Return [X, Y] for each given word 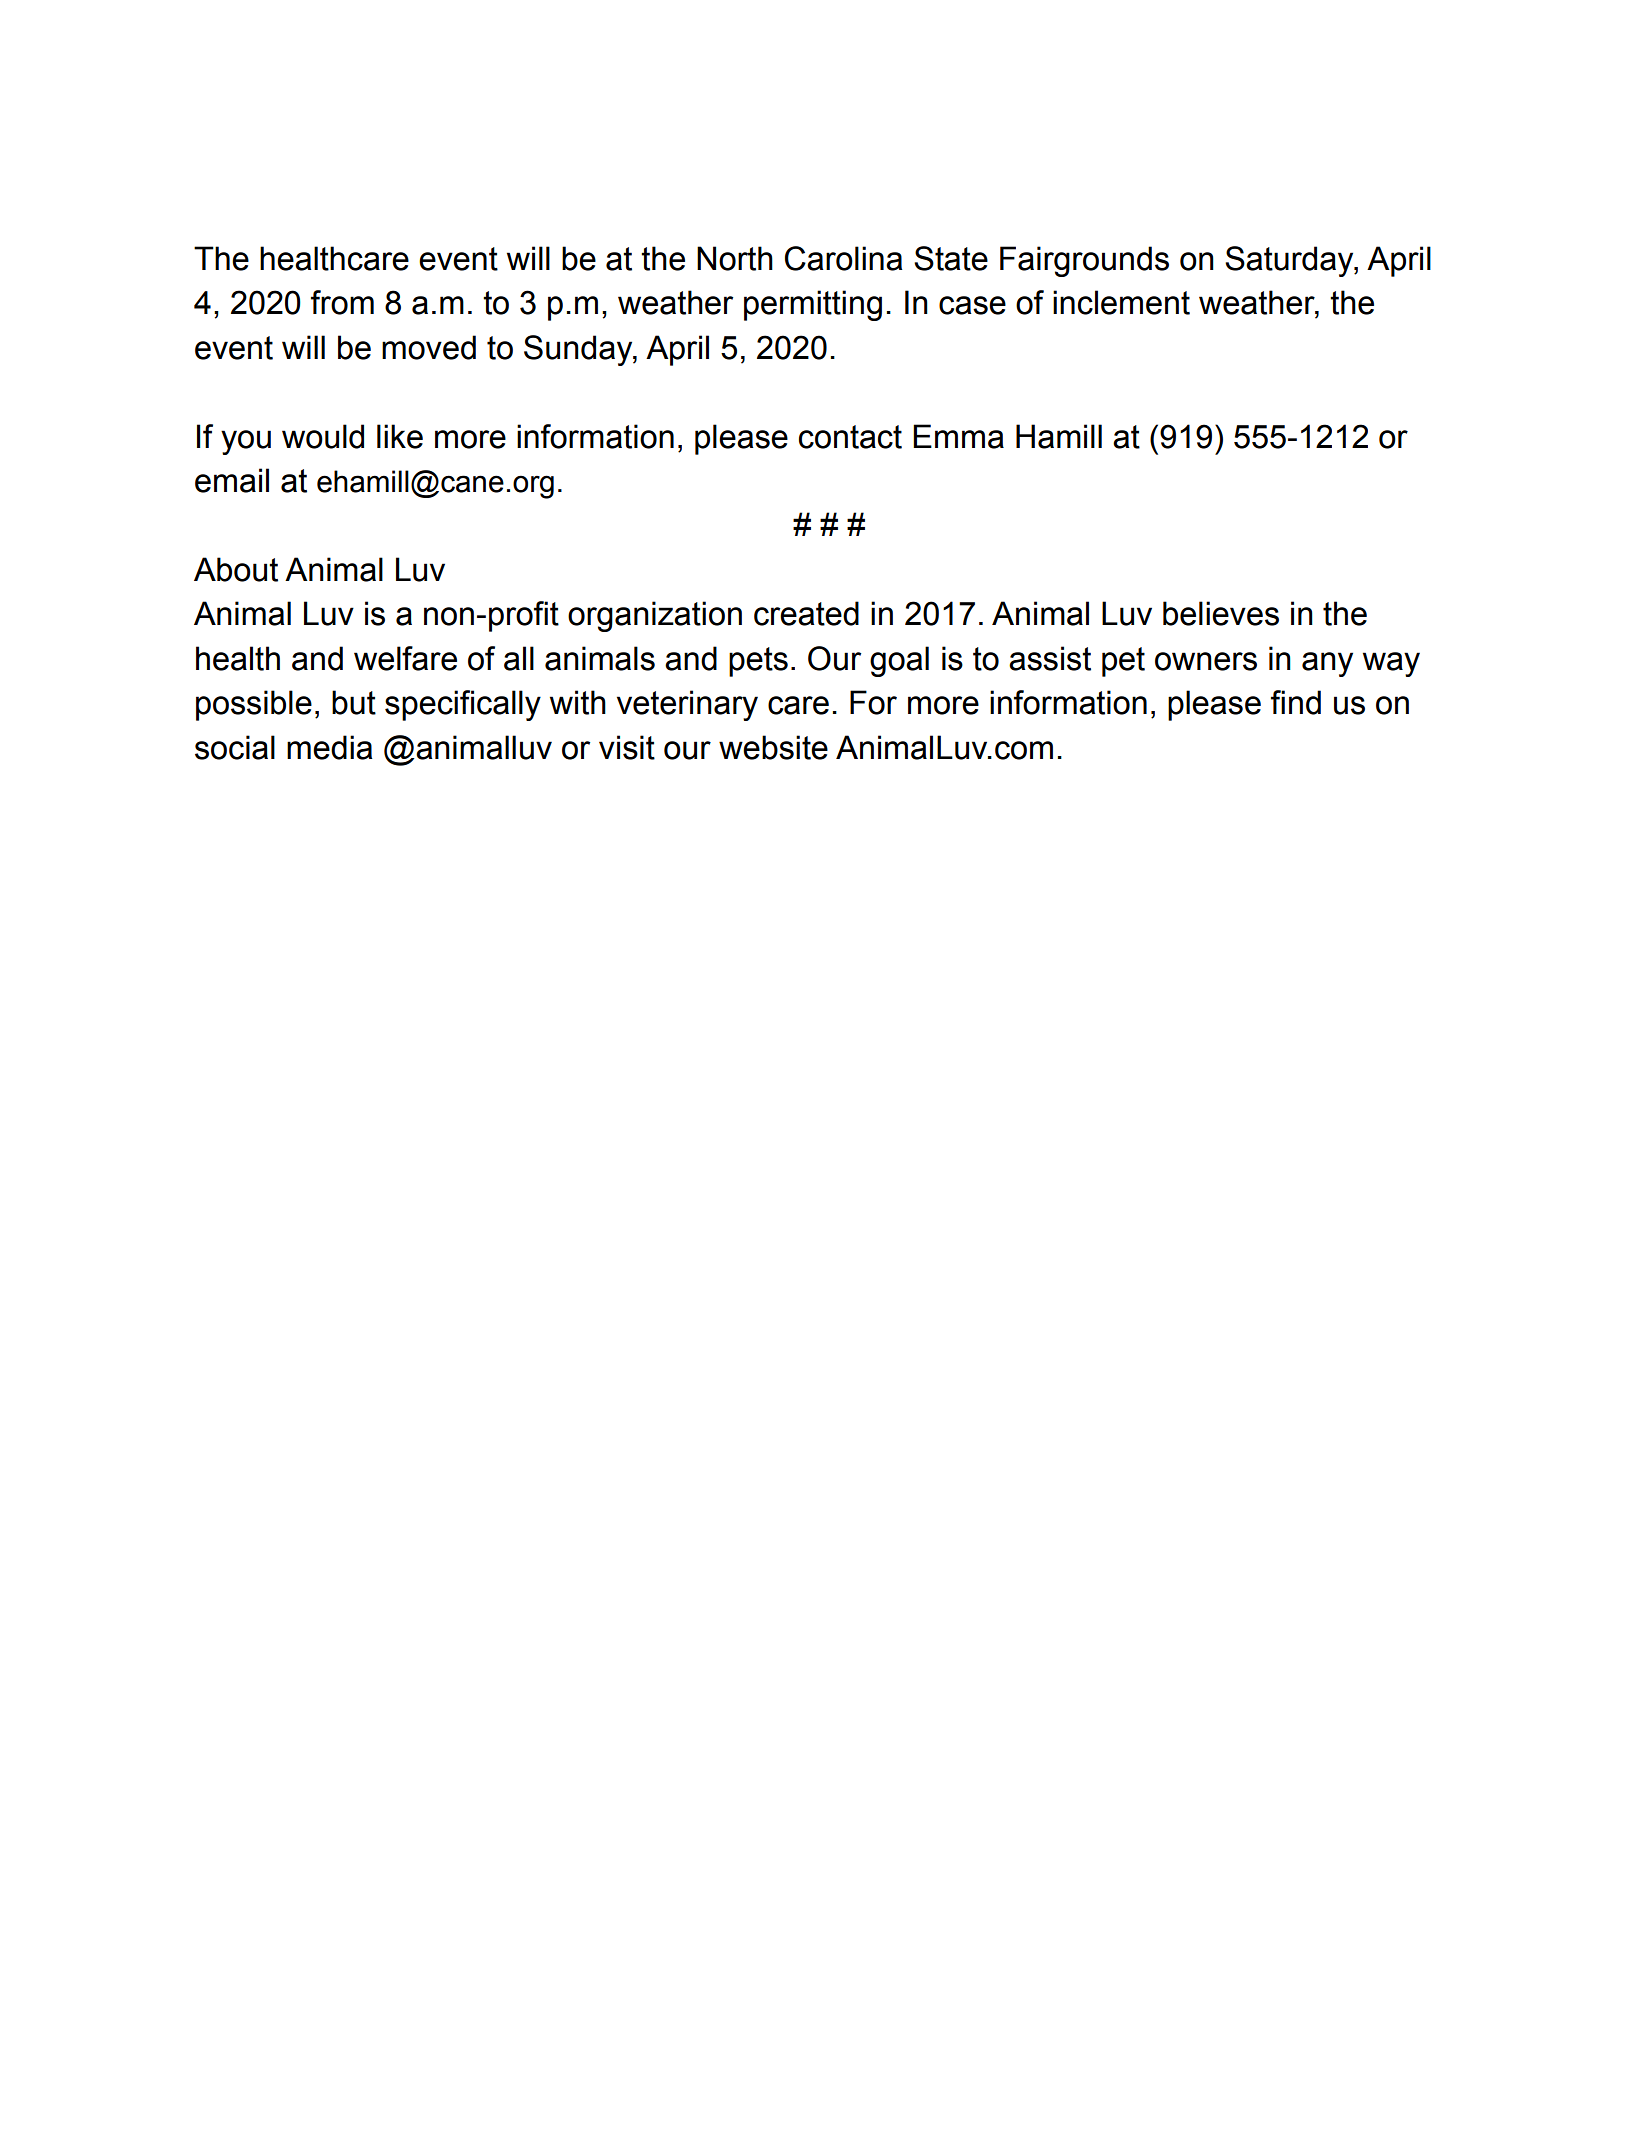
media [330, 747]
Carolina [844, 258]
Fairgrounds [1084, 261]
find [1296, 702]
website [773, 747]
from [342, 302]
